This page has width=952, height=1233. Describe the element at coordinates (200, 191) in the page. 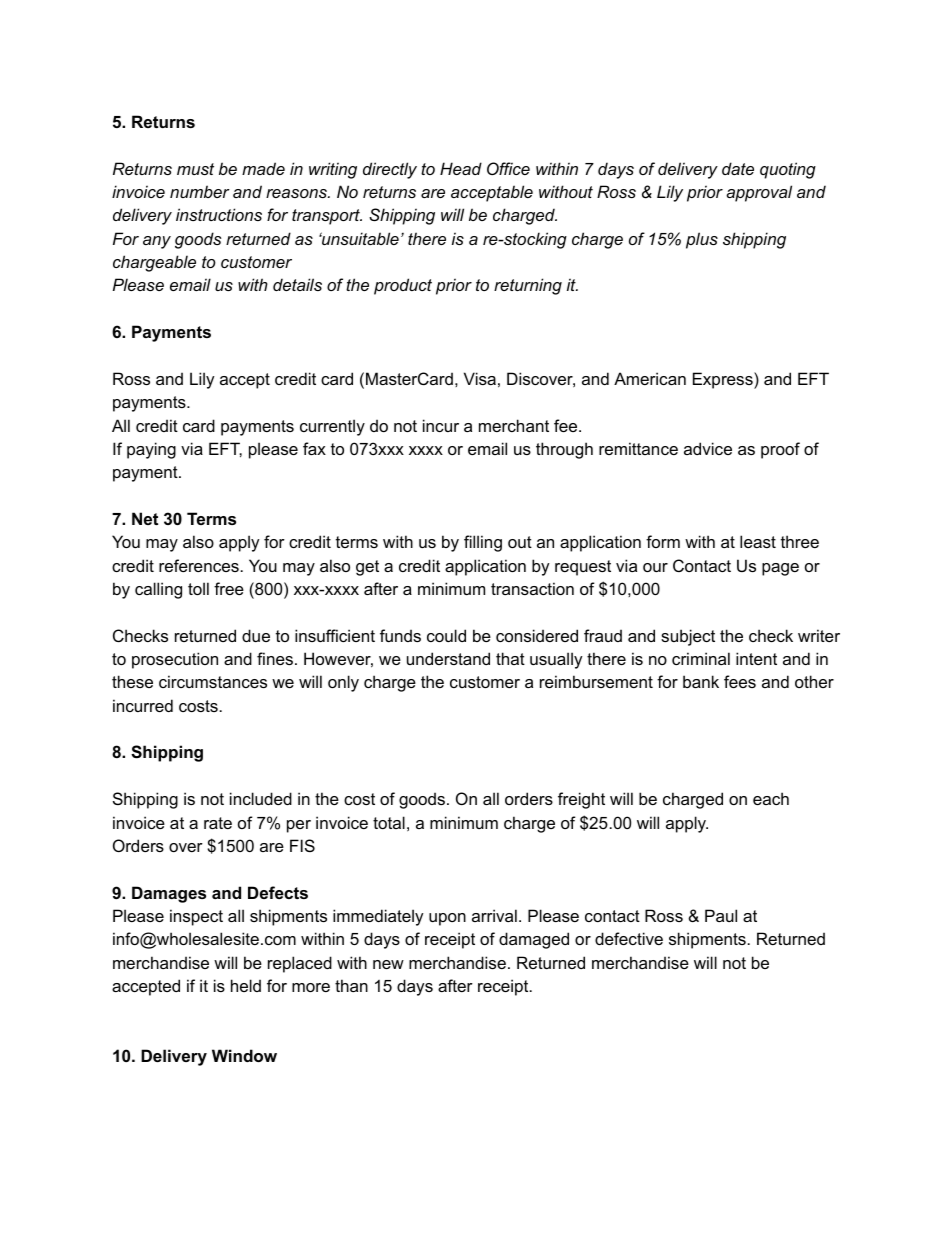

I see `number` at that location.
